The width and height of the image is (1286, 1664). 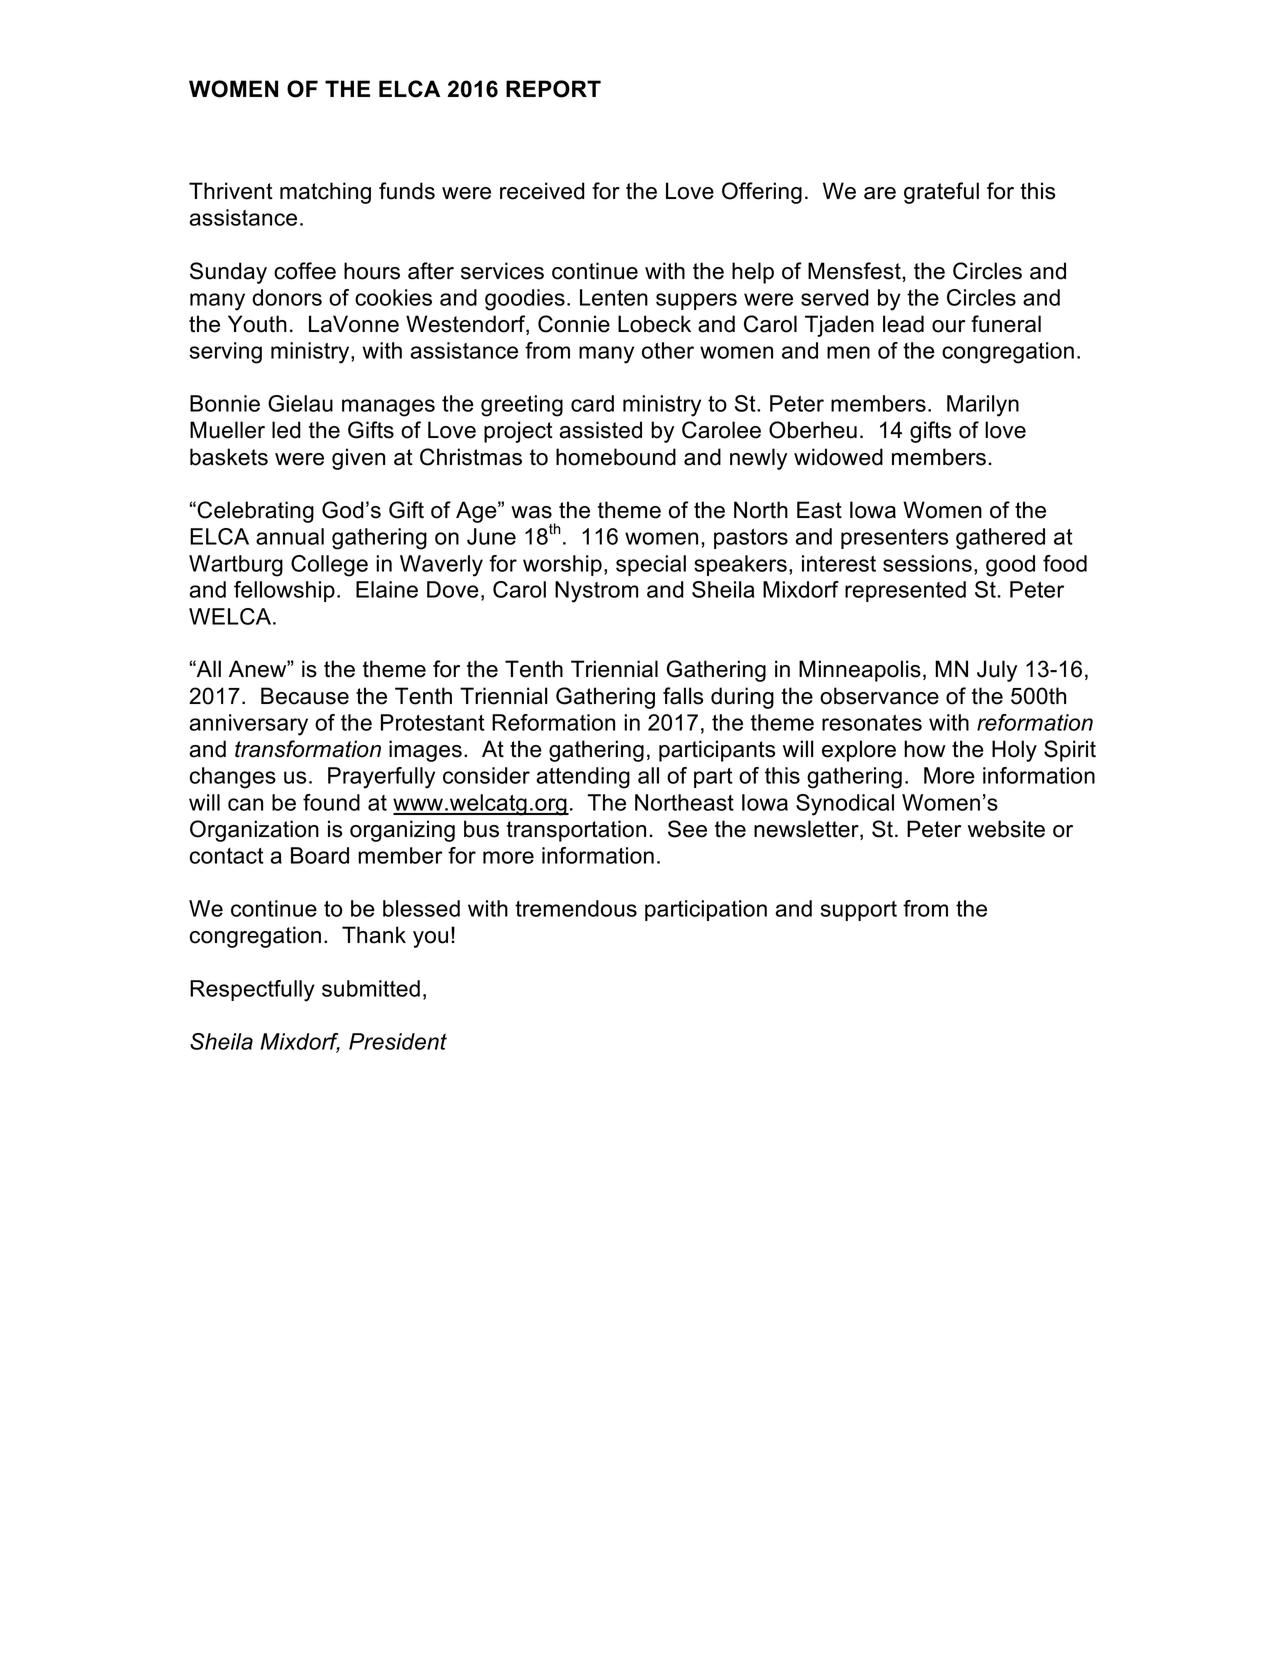 I want to click on tremendous, so click(x=576, y=908).
